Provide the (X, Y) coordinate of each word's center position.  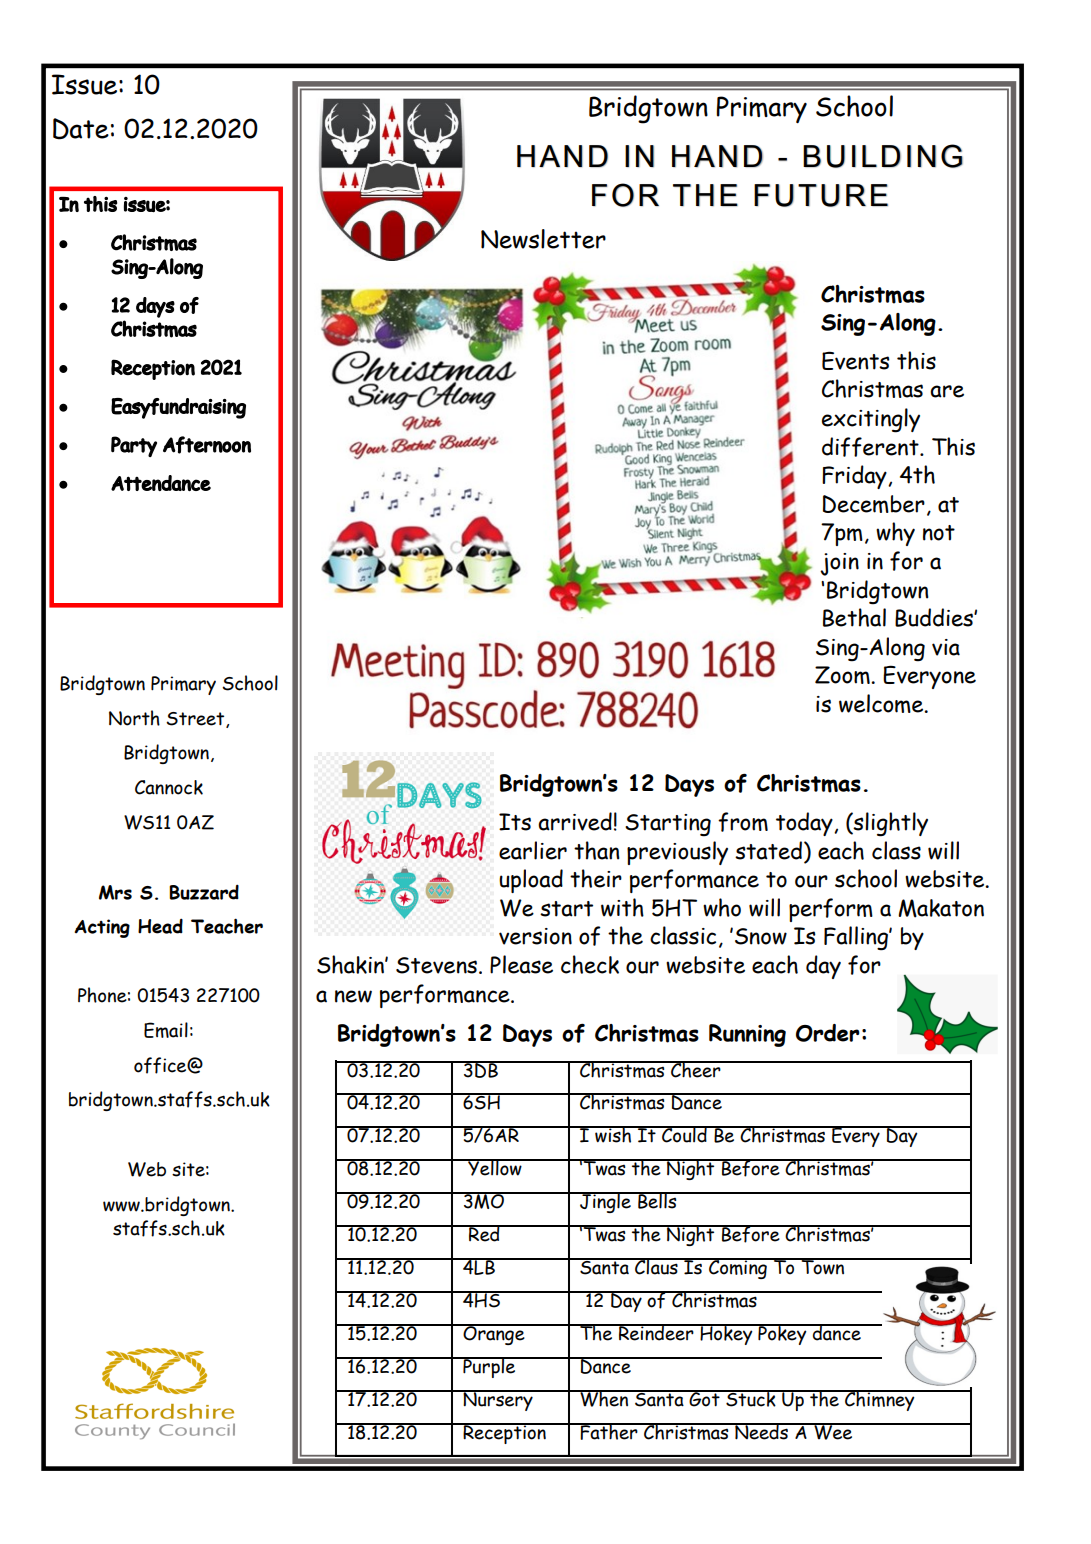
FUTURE (821, 195)
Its (515, 822)
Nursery (498, 1400)
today (805, 824)
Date (81, 129)
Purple (489, 1367)
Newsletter (543, 239)
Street (196, 720)
